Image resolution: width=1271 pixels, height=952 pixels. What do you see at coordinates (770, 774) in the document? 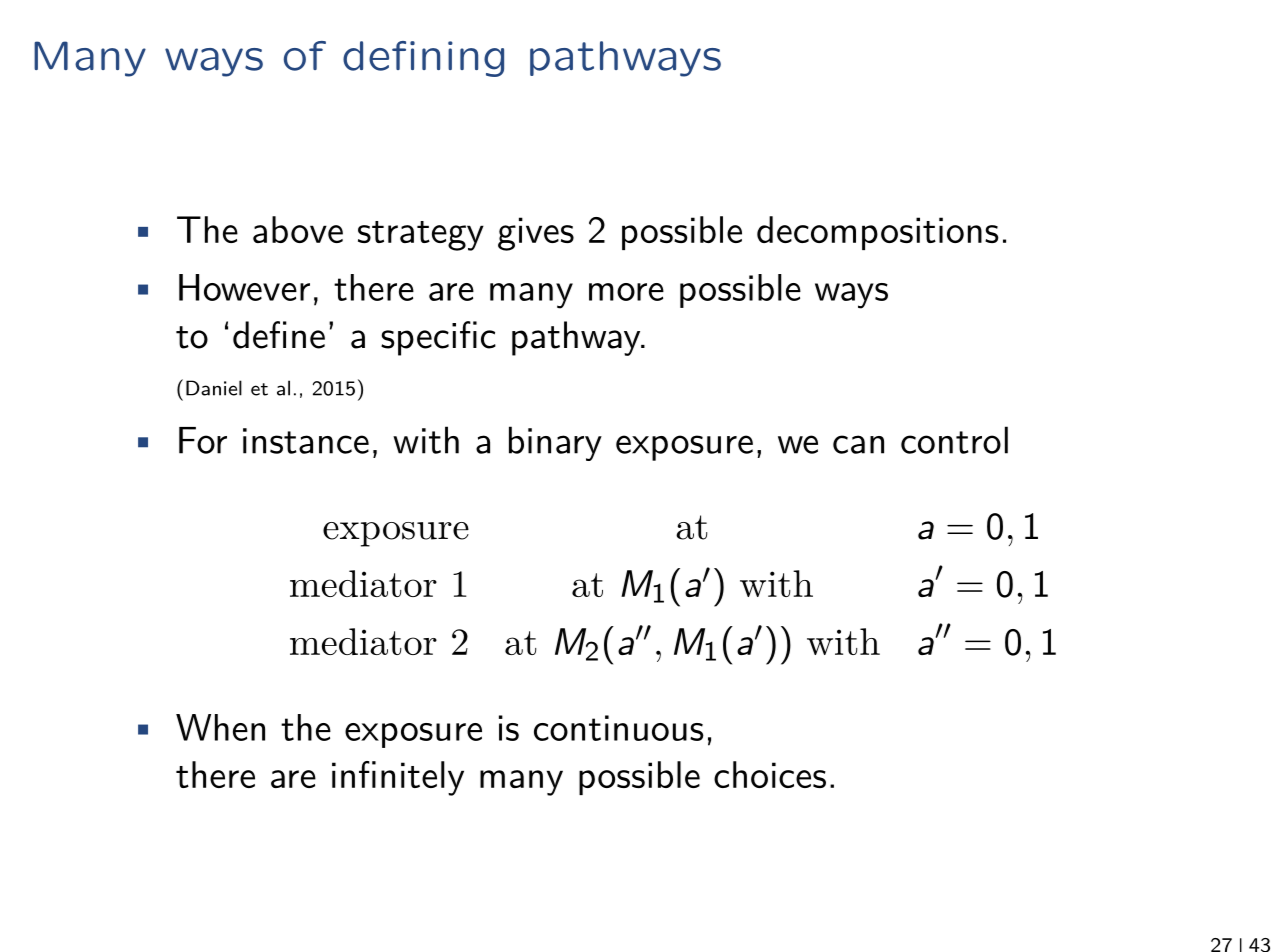
I see `choices` at bounding box center [770, 774].
